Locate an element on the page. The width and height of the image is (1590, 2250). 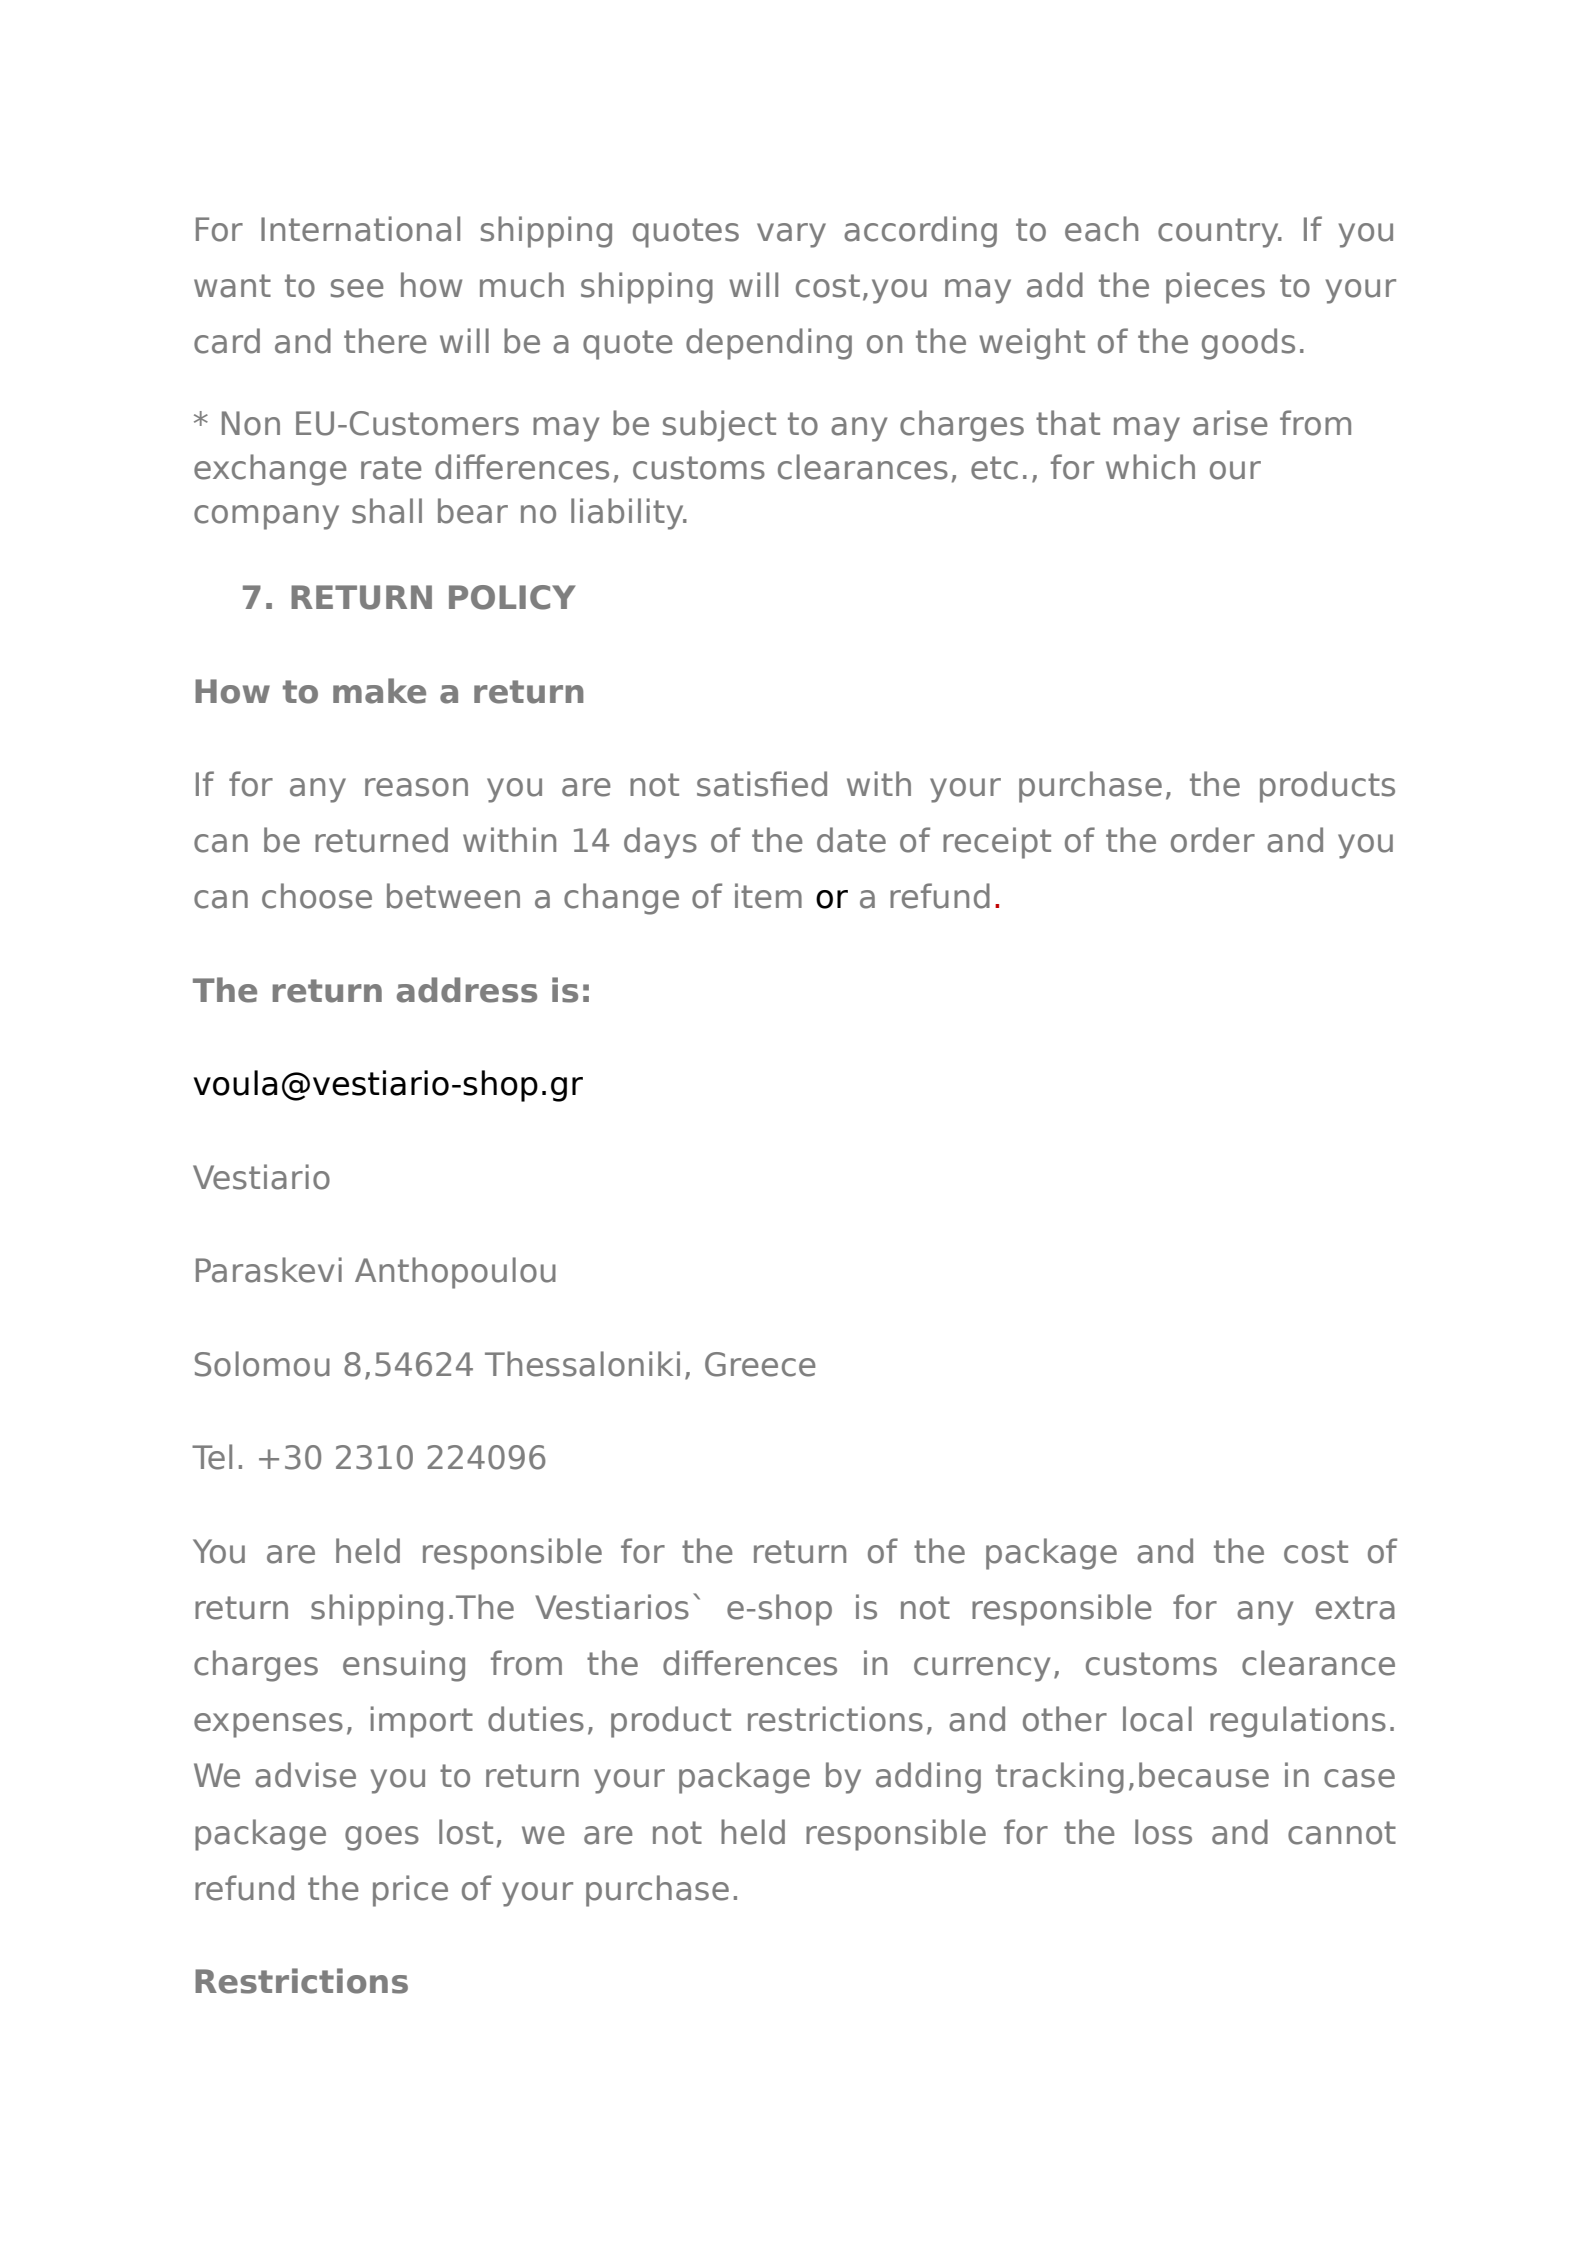
vary is located at coordinates (791, 235).
